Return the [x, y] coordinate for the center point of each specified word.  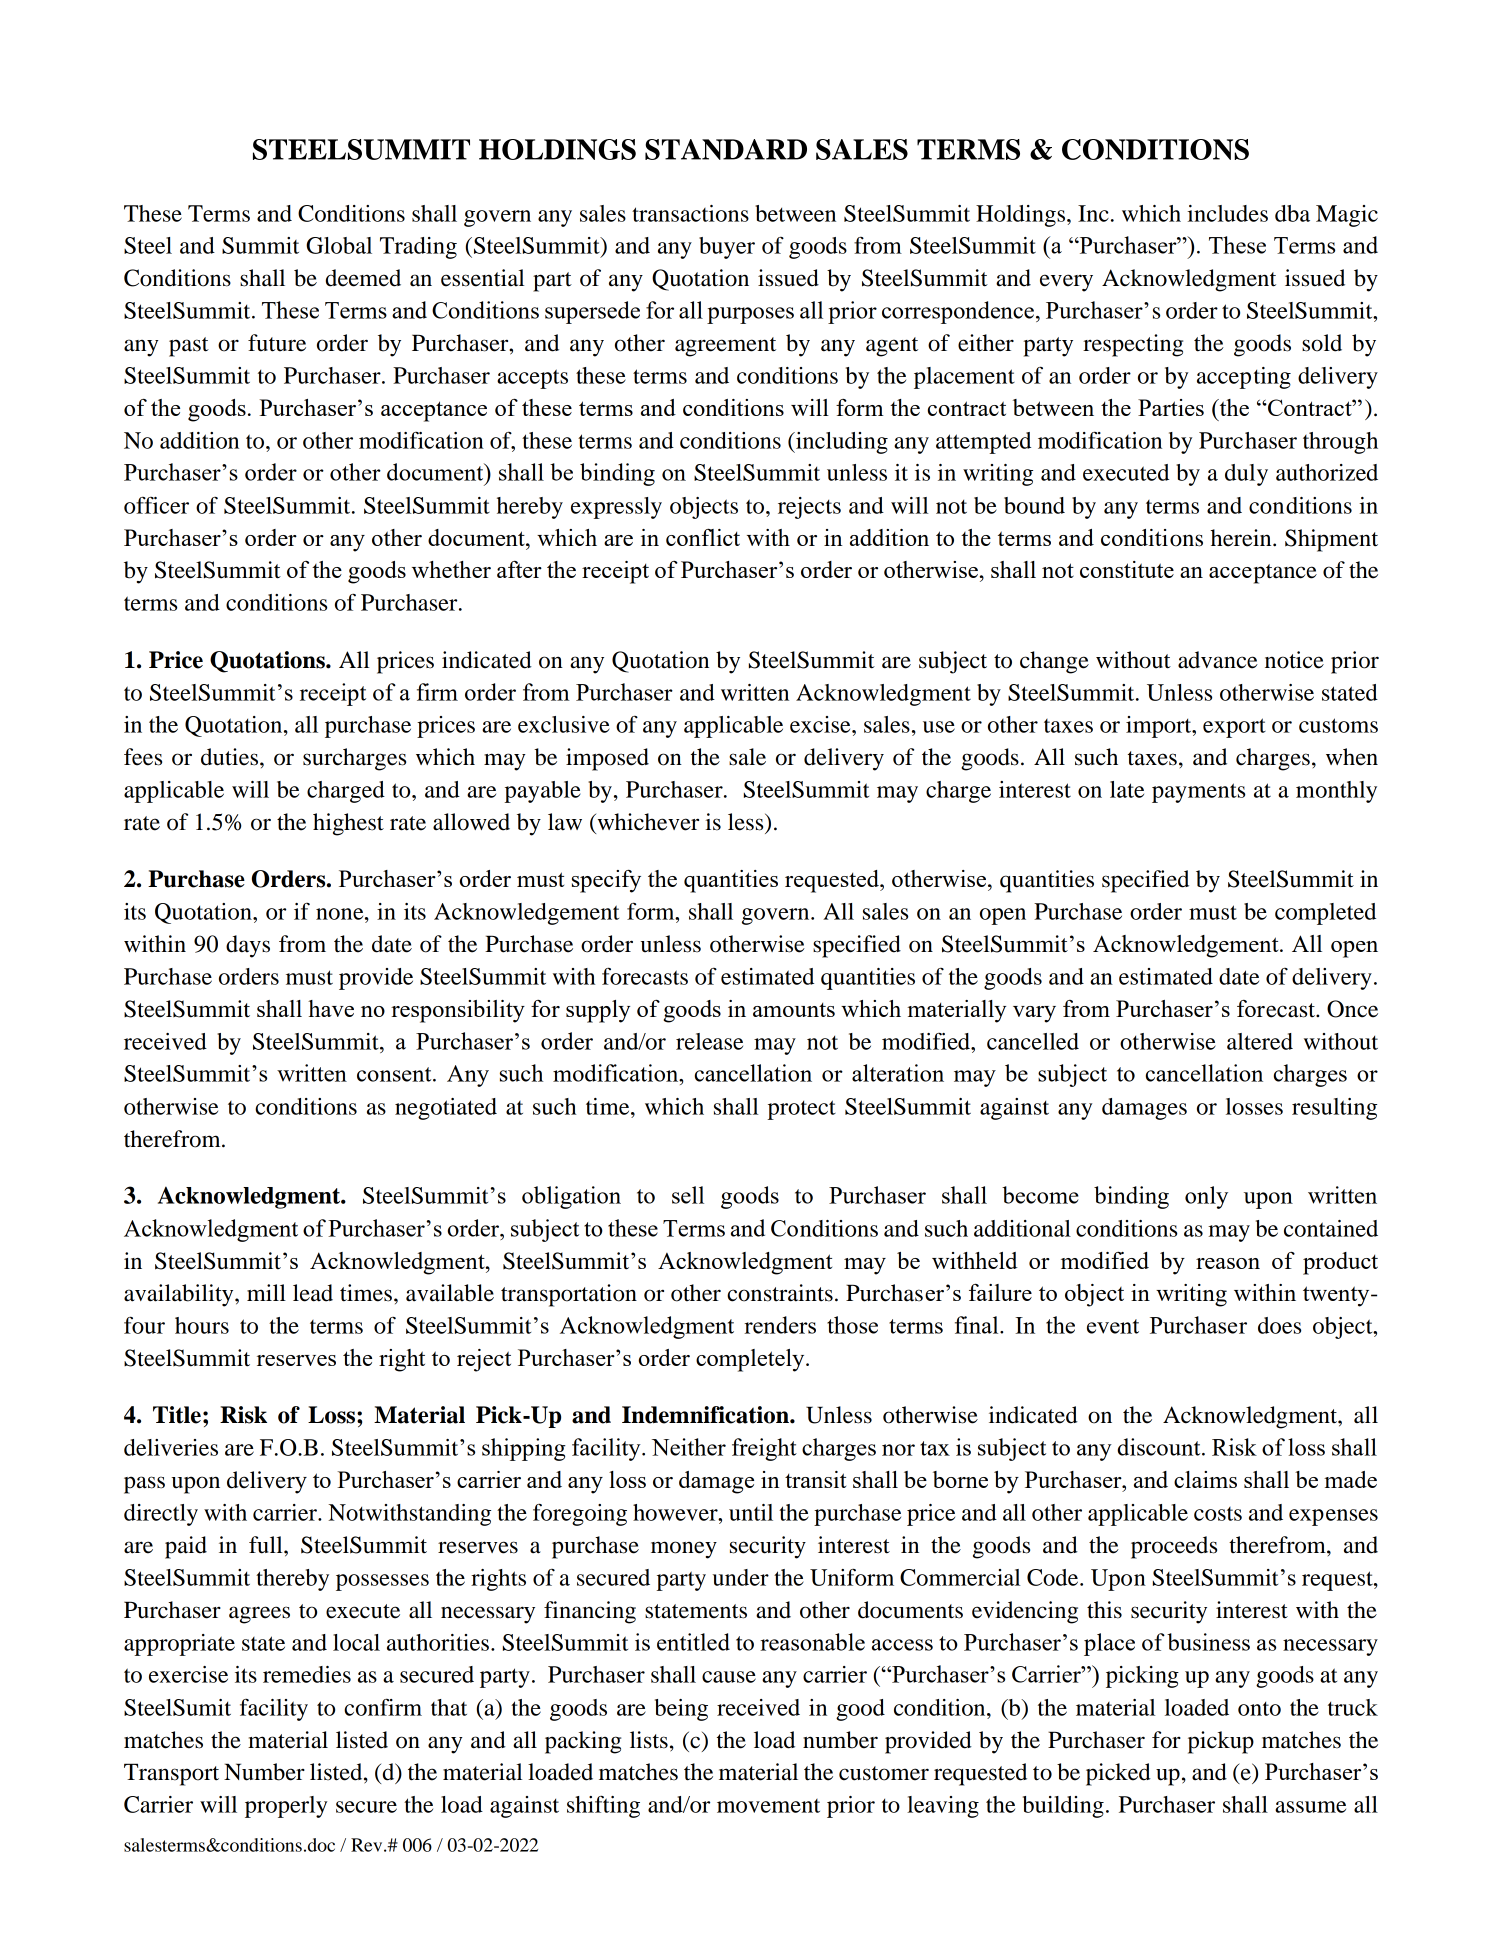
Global [339, 245]
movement [768, 1806]
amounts [794, 1010]
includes [1227, 213]
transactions [690, 213]
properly [286, 1807]
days [248, 946]
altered [1260, 1041]
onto [1259, 1709]
